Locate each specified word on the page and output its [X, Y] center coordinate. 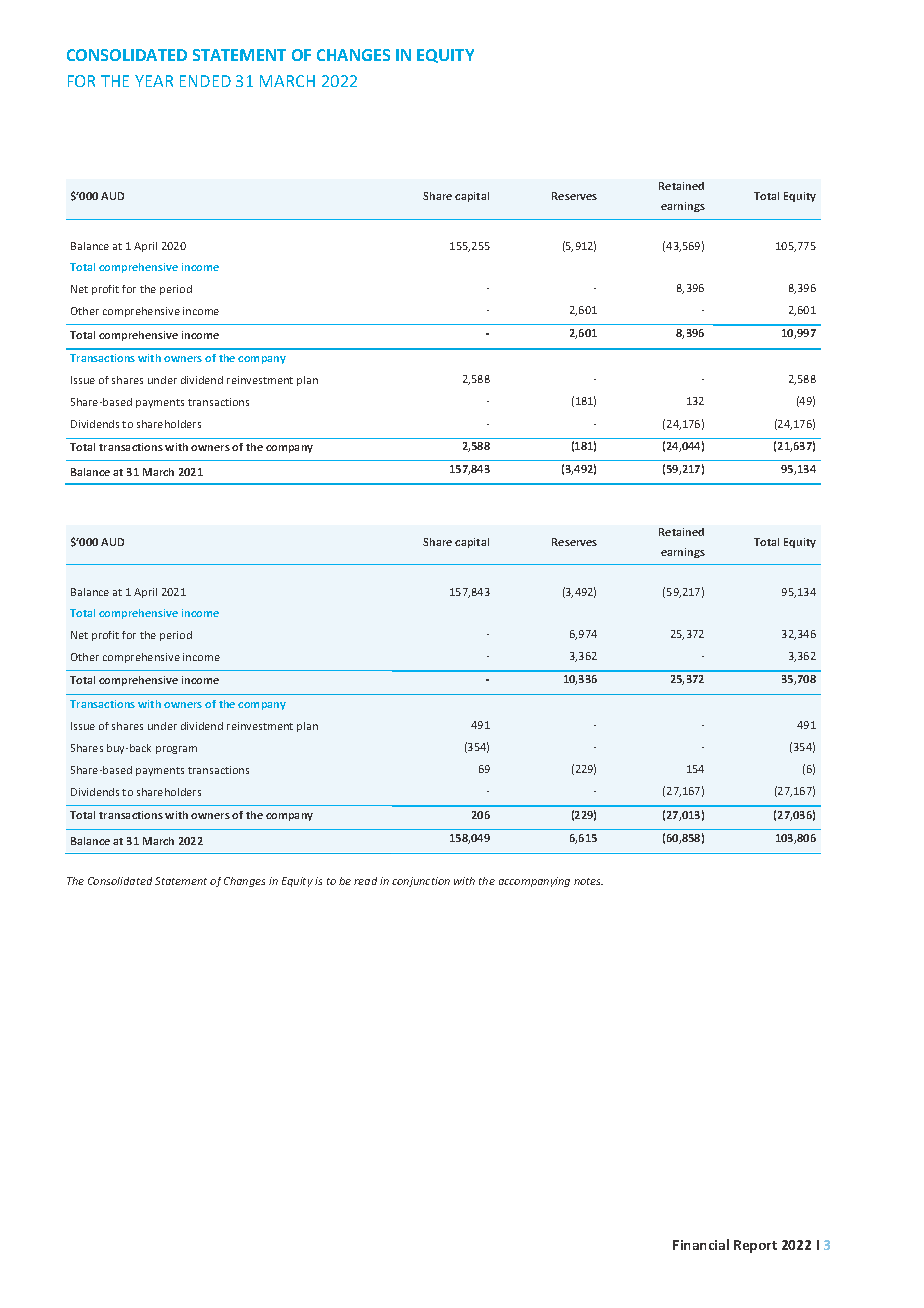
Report [755, 1246]
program [176, 750]
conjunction [421, 882]
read [365, 881]
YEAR [154, 81]
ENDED [205, 81]
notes [588, 881]
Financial [701, 1244]
